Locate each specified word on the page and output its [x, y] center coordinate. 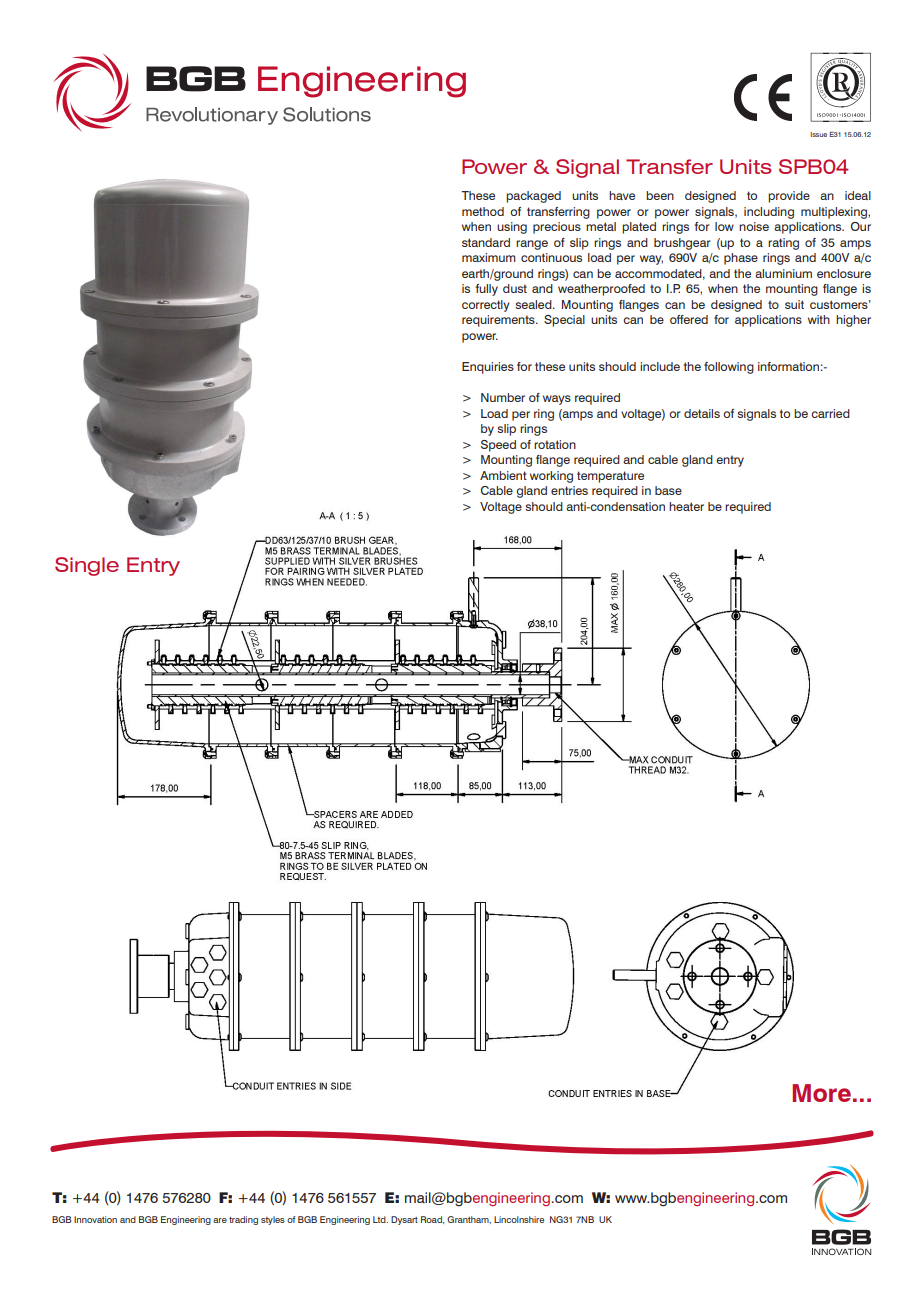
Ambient [503, 475]
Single [87, 566]
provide [789, 197]
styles [273, 1220]
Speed [498, 446]
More [821, 1093]
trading [243, 1220]
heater [686, 506]
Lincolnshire [519, 1219]
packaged [533, 197]
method [483, 211]
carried [830, 413]
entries [569, 490]
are [220, 1220]
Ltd [380, 1219]
